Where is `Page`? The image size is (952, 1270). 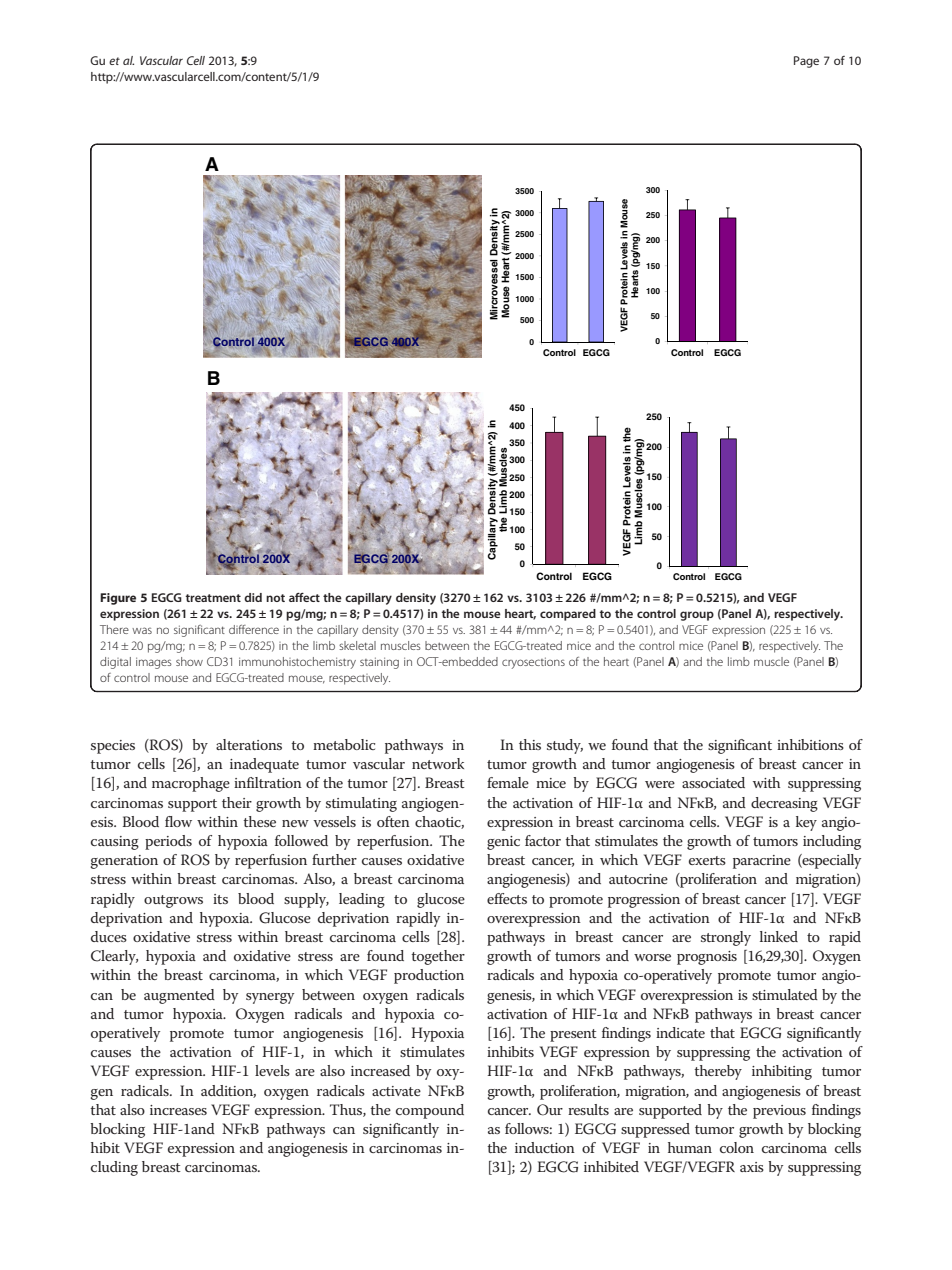
Page is located at coordinates (806, 62).
